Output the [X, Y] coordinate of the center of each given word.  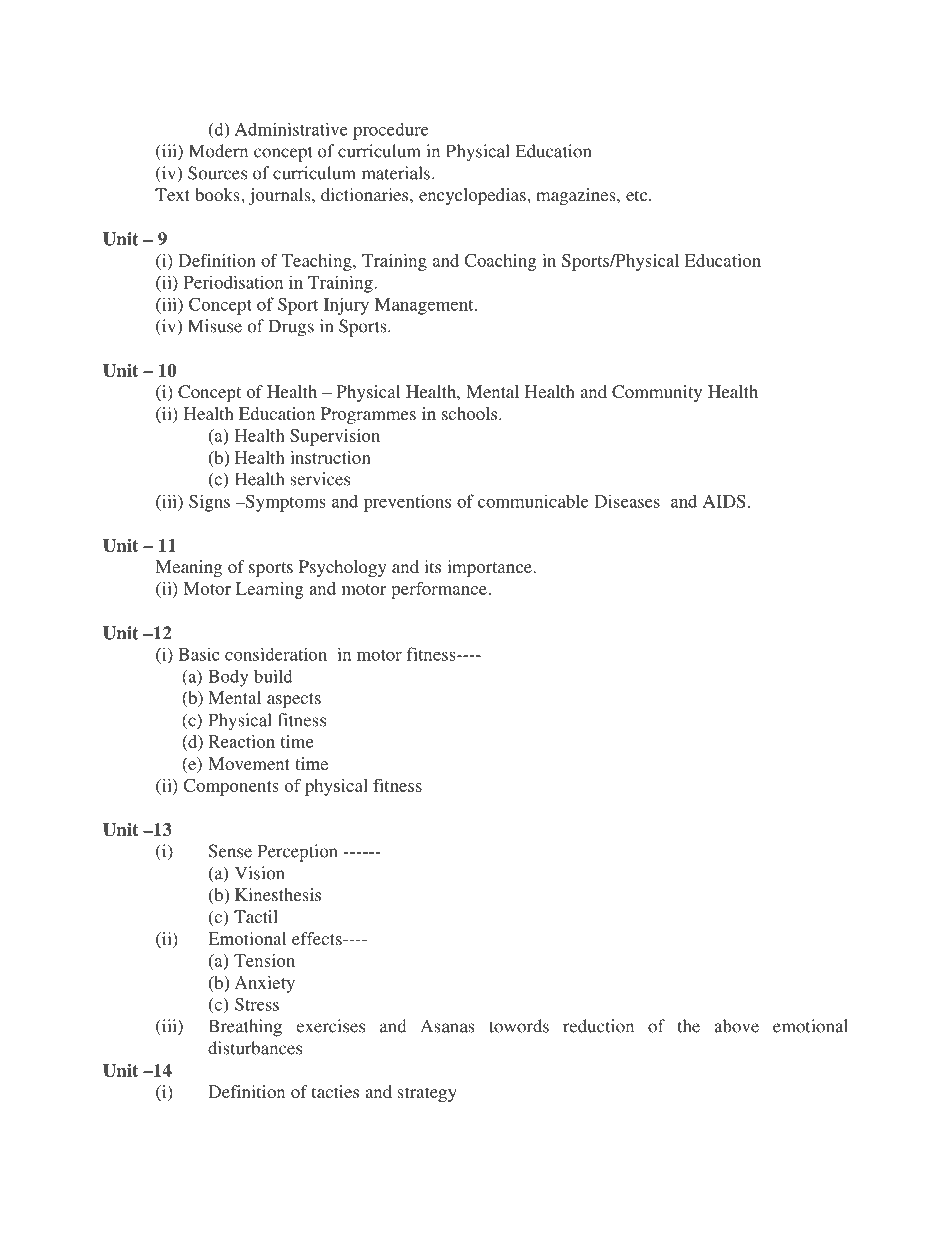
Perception [297, 853]
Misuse [215, 326]
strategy [427, 1094]
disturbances [255, 1048]
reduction [598, 1026]
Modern [218, 151]
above [736, 1026]
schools [471, 413]
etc [638, 195]
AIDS [724, 501]
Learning [269, 590]
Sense [230, 851]
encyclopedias [473, 196]
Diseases [627, 501]
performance [440, 590]
